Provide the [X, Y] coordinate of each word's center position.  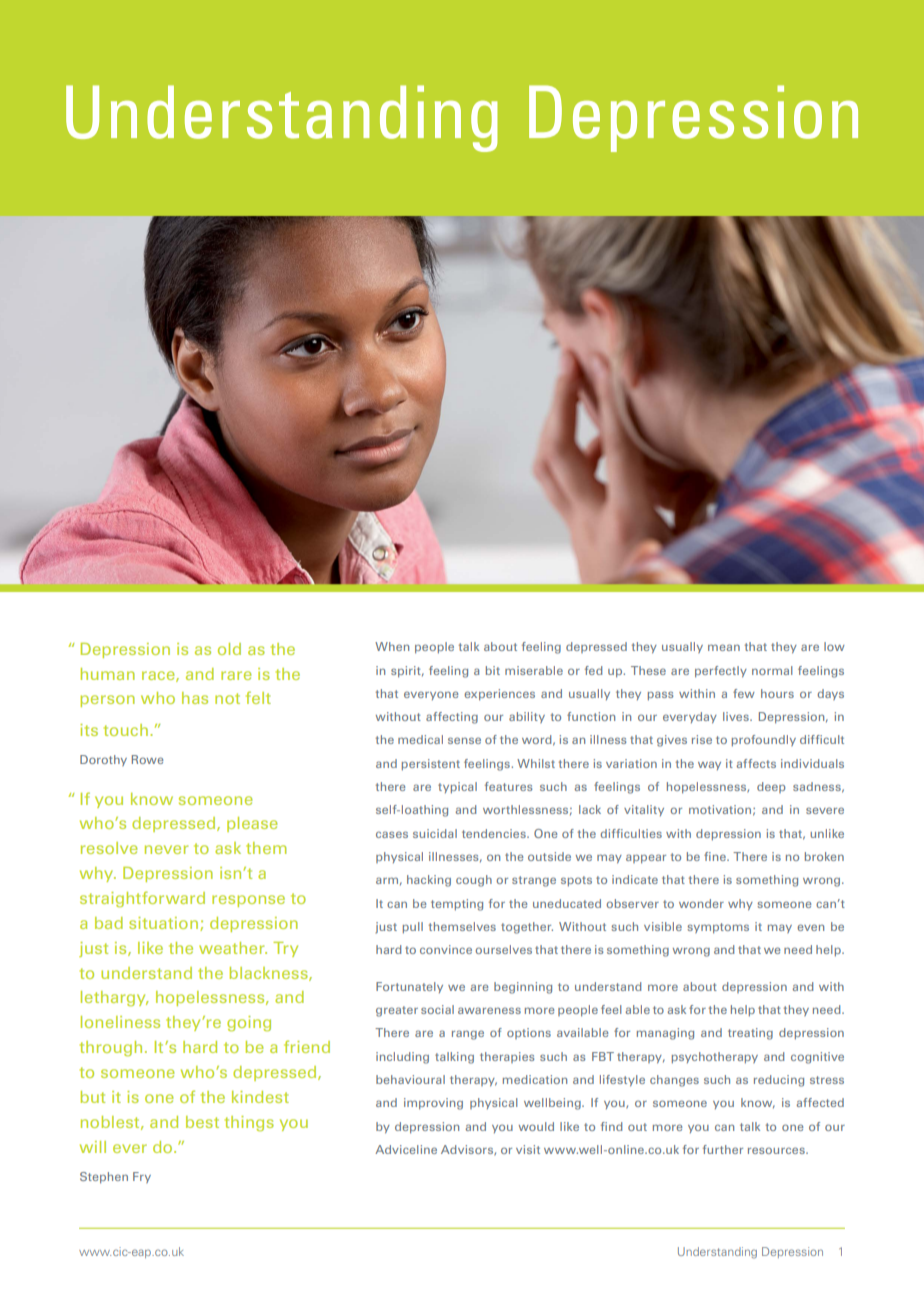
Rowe [147, 759]
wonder [701, 903]
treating [750, 1034]
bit [493, 670]
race [159, 676]
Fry [142, 1177]
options [529, 1033]
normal [772, 670]
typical [457, 788]
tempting [457, 905]
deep [771, 787]
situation [165, 924]
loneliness [120, 1022]
